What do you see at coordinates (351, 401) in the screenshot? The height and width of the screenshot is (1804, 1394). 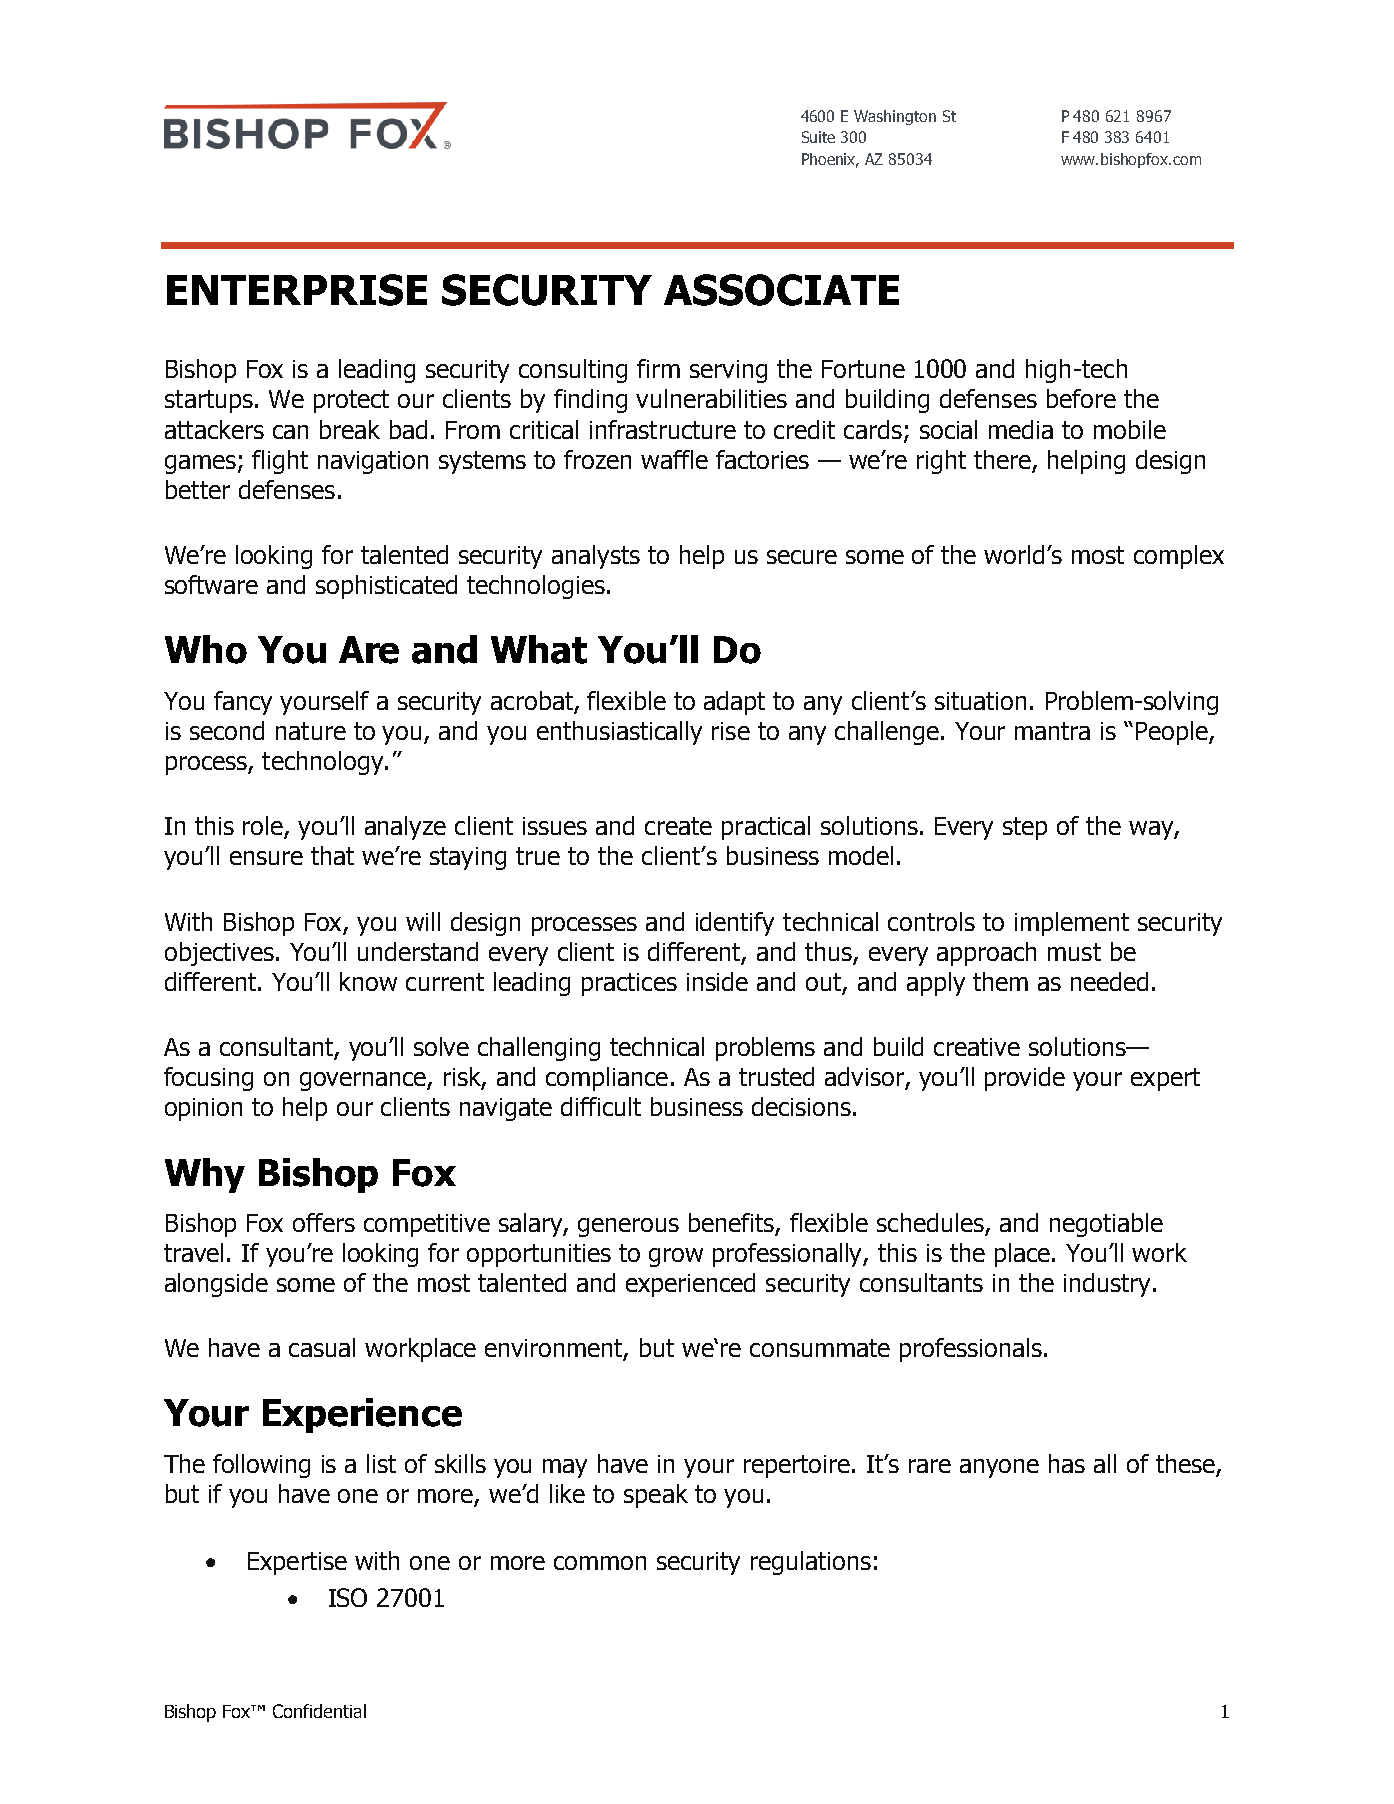 I see `protect` at bounding box center [351, 401].
